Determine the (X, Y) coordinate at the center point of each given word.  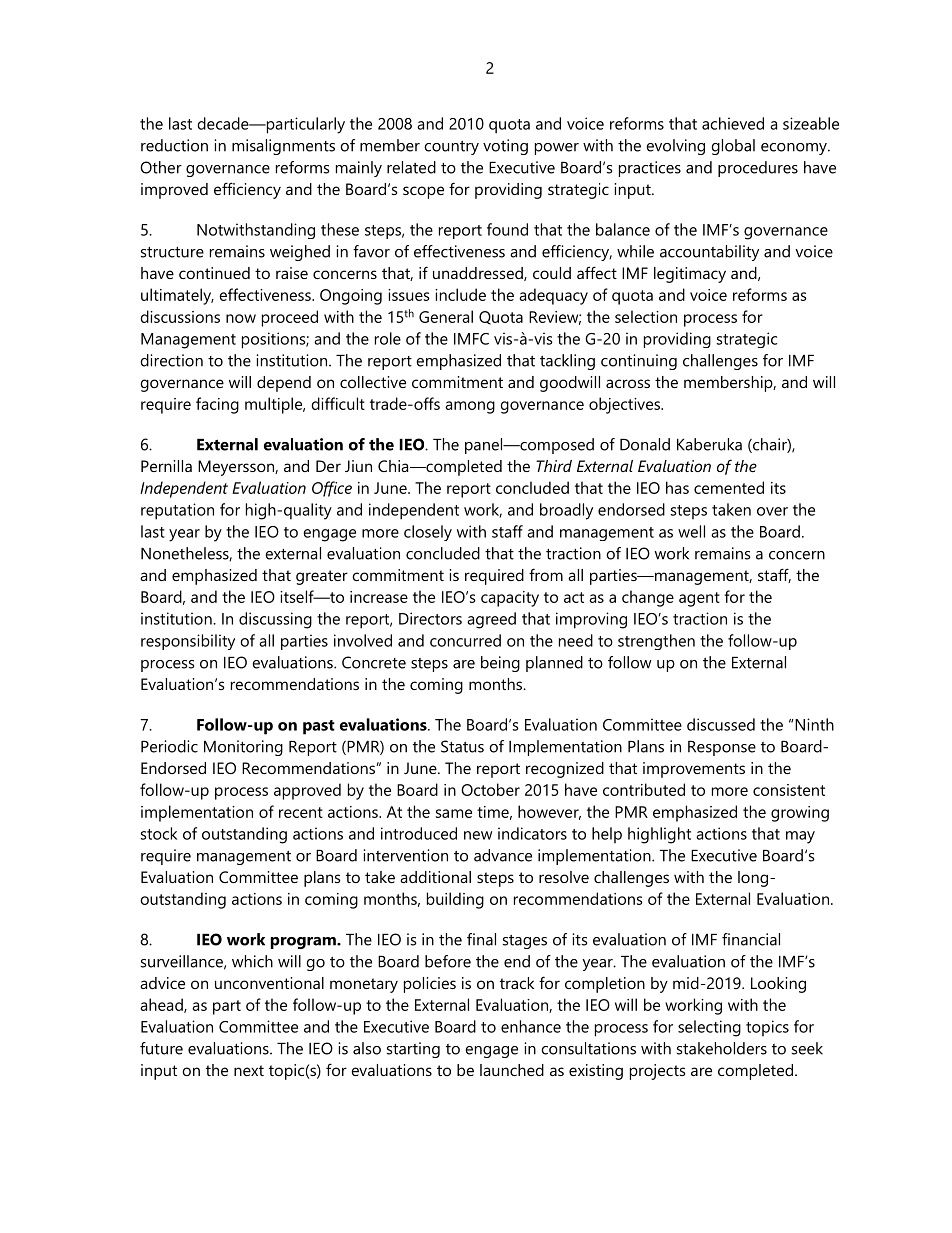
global (733, 147)
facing (217, 405)
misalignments (283, 147)
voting (505, 147)
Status (462, 746)
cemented (729, 487)
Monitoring (243, 748)
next (249, 1070)
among (470, 407)
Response (722, 748)
